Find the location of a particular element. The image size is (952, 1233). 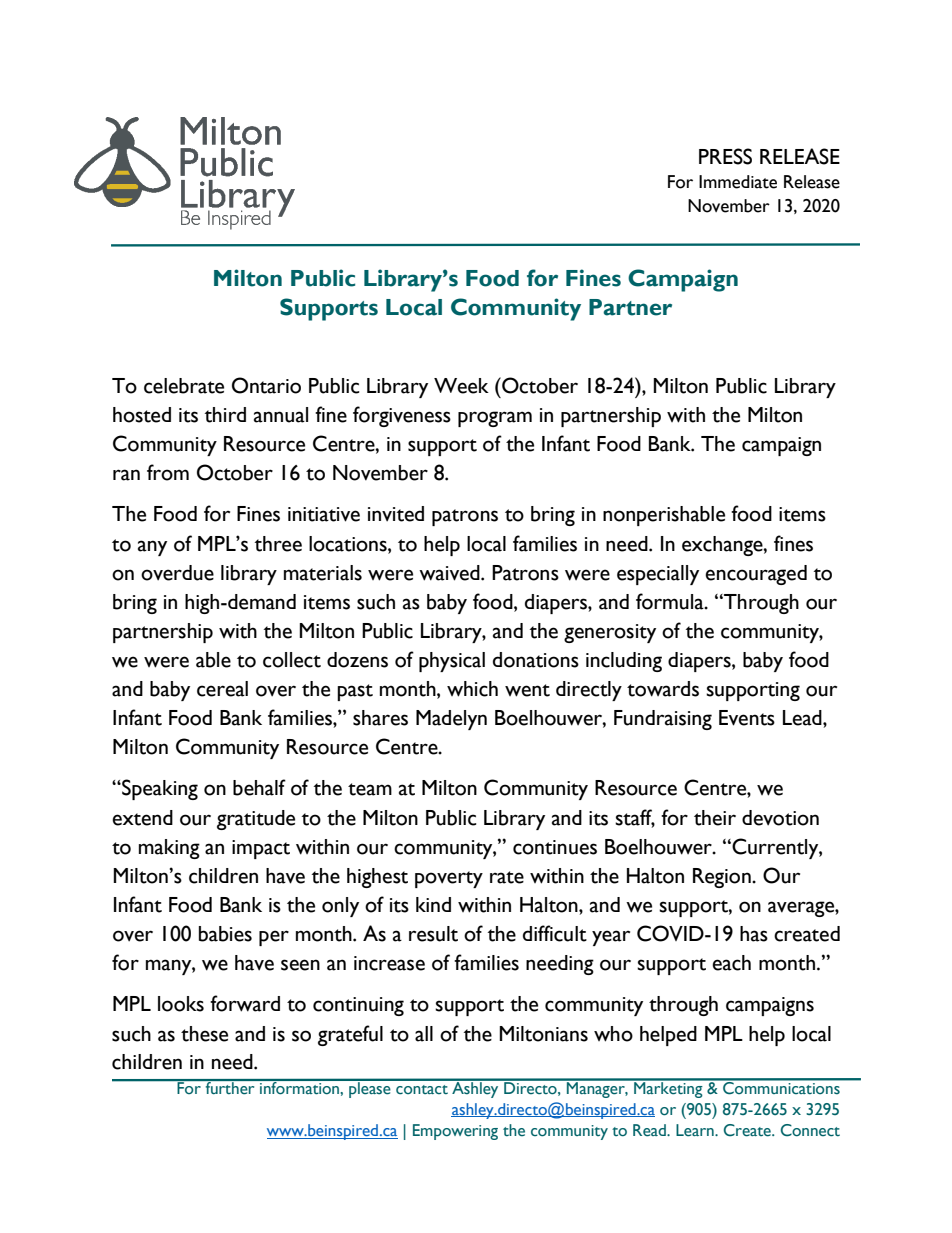

team is located at coordinates (370, 789).
